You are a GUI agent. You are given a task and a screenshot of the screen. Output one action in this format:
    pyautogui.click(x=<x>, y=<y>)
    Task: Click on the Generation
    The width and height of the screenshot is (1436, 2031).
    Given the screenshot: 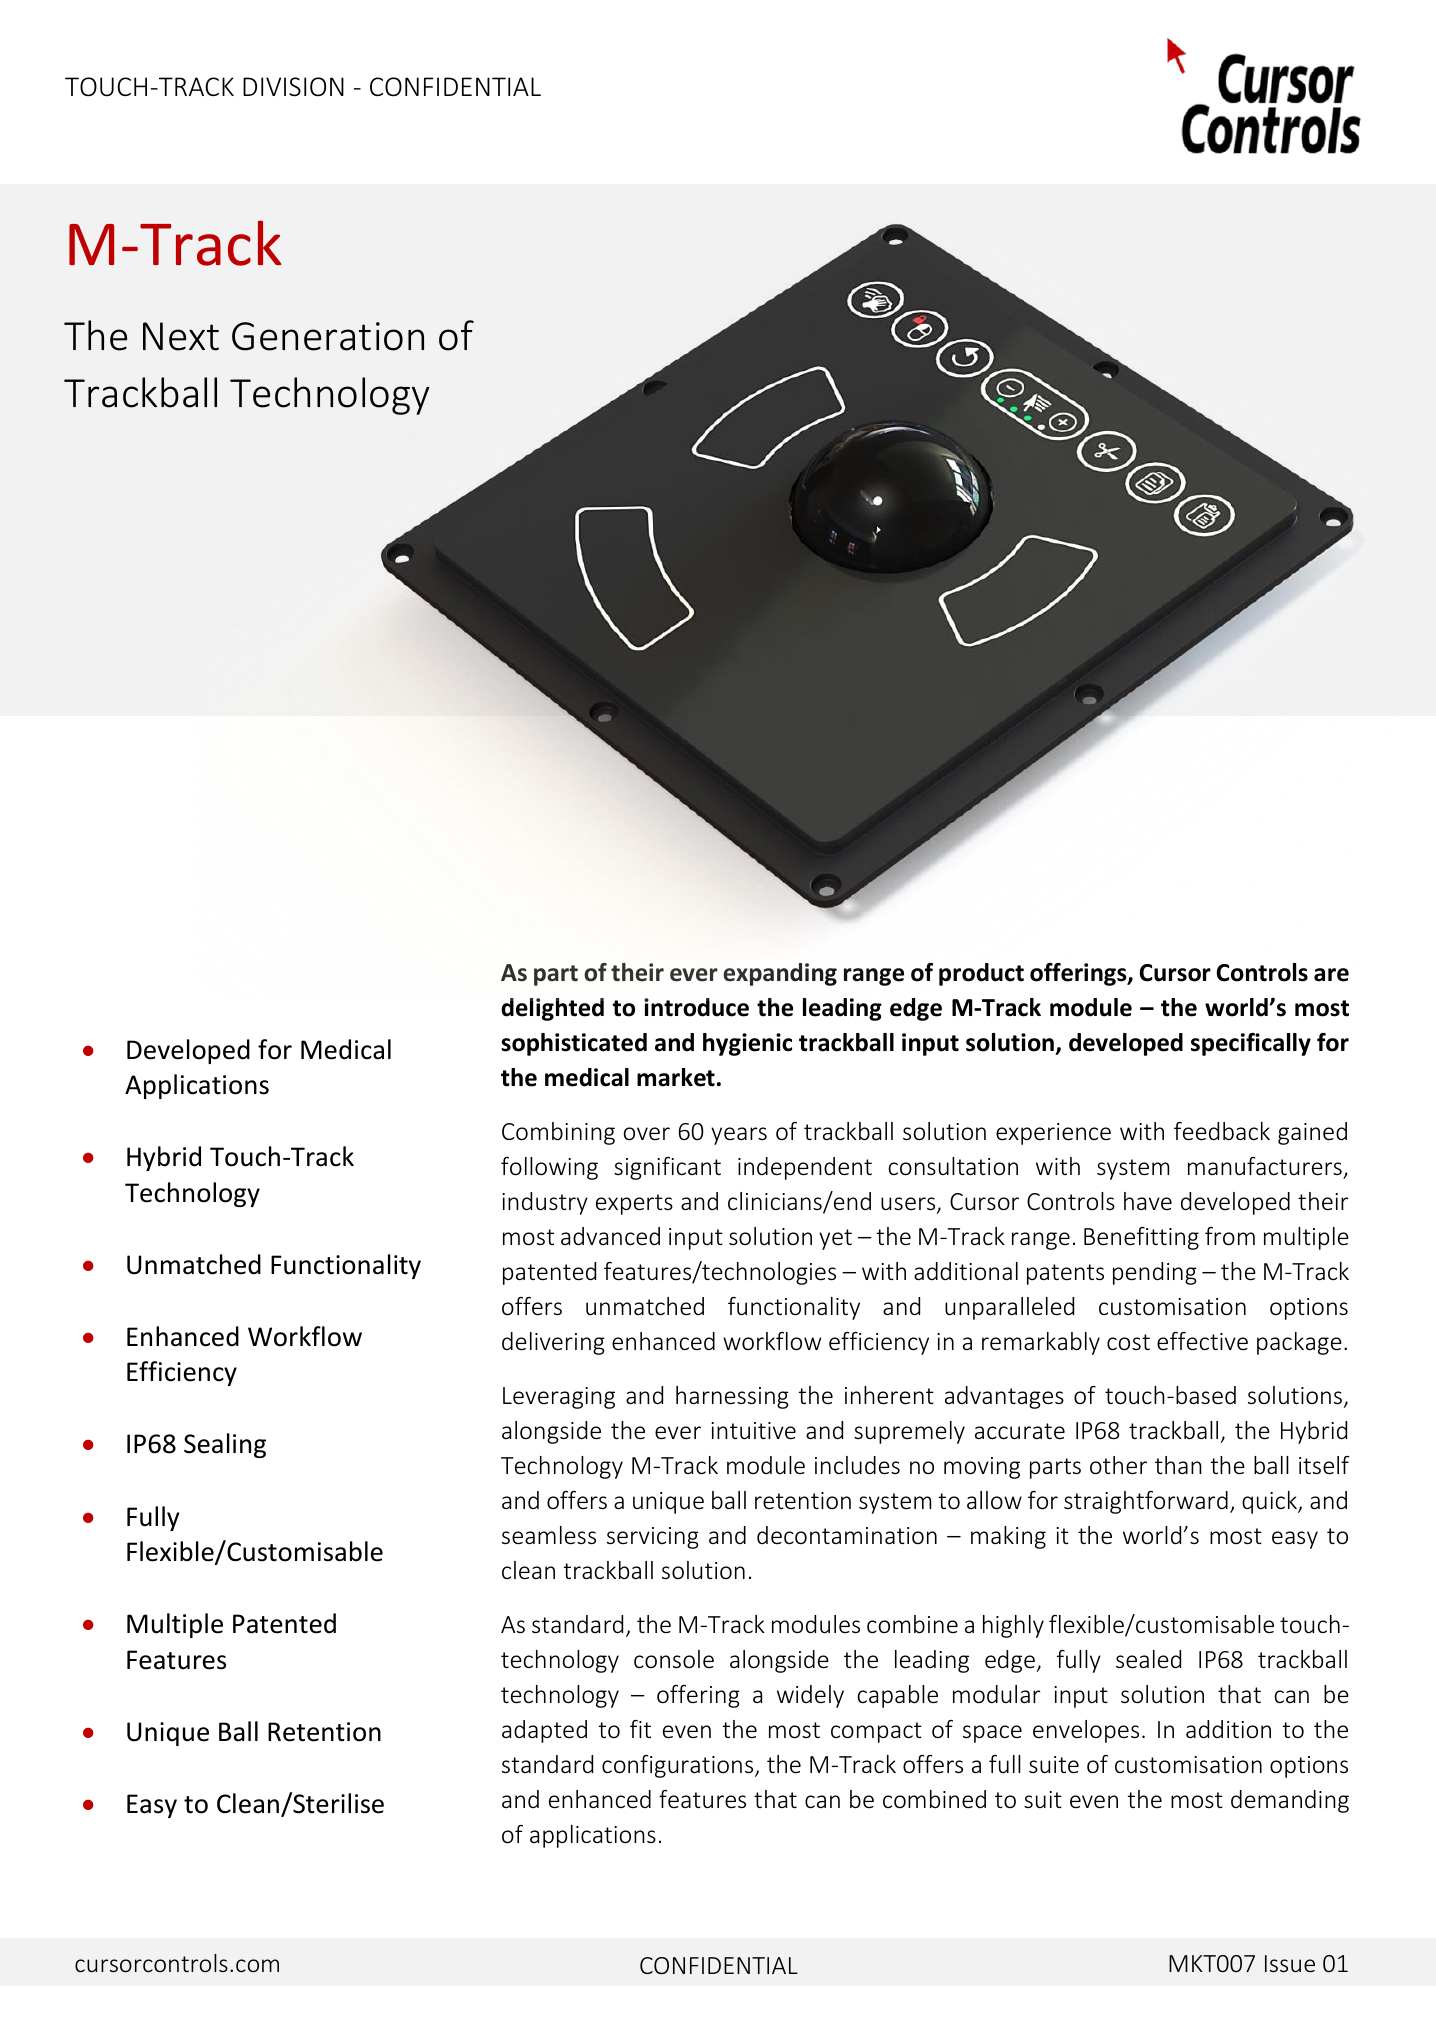 What is the action you would take?
    pyautogui.click(x=328, y=336)
